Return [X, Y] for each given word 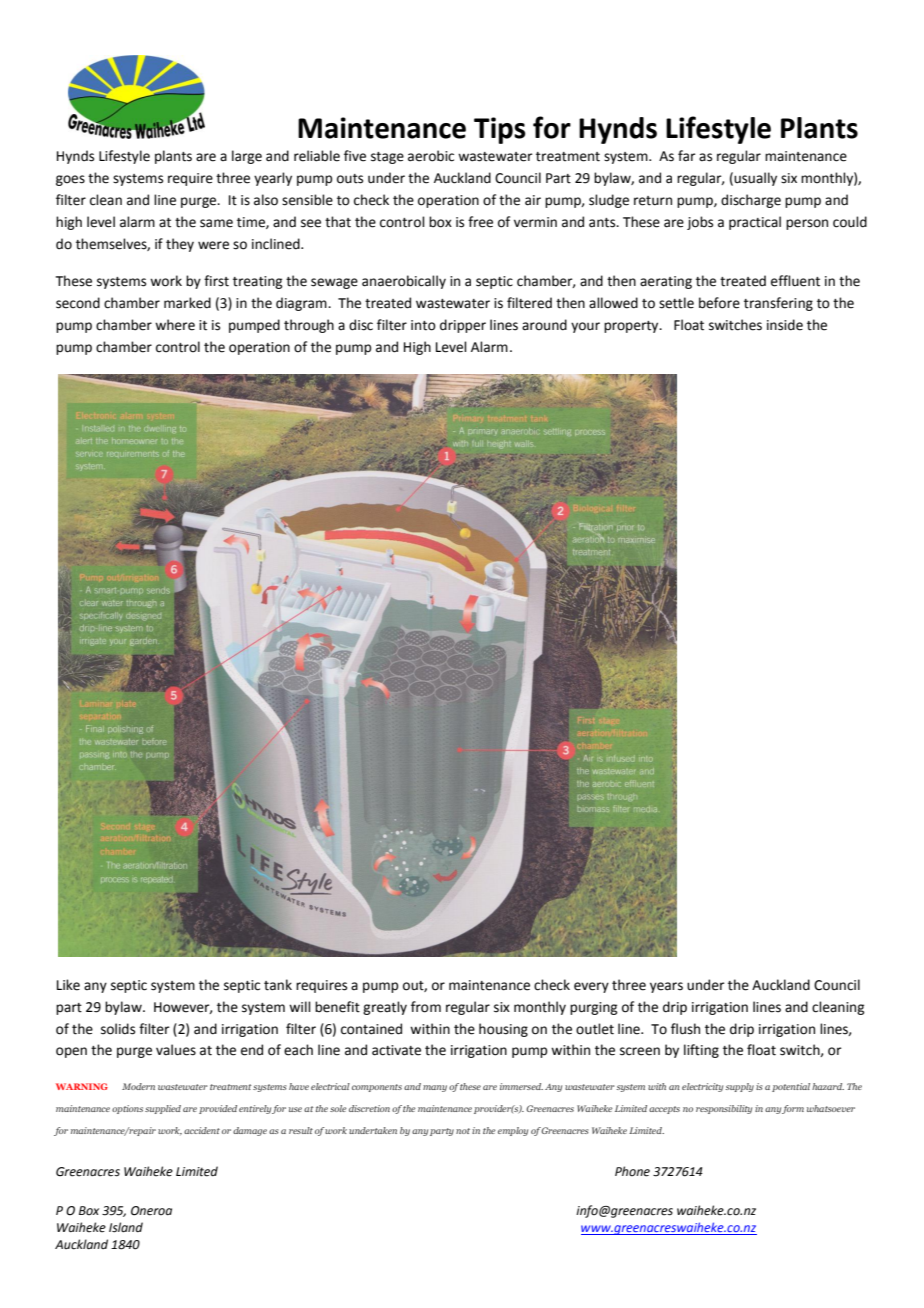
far [687, 156]
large [247, 157]
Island [126, 1227]
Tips [500, 130]
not [463, 1131]
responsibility [724, 1109]
